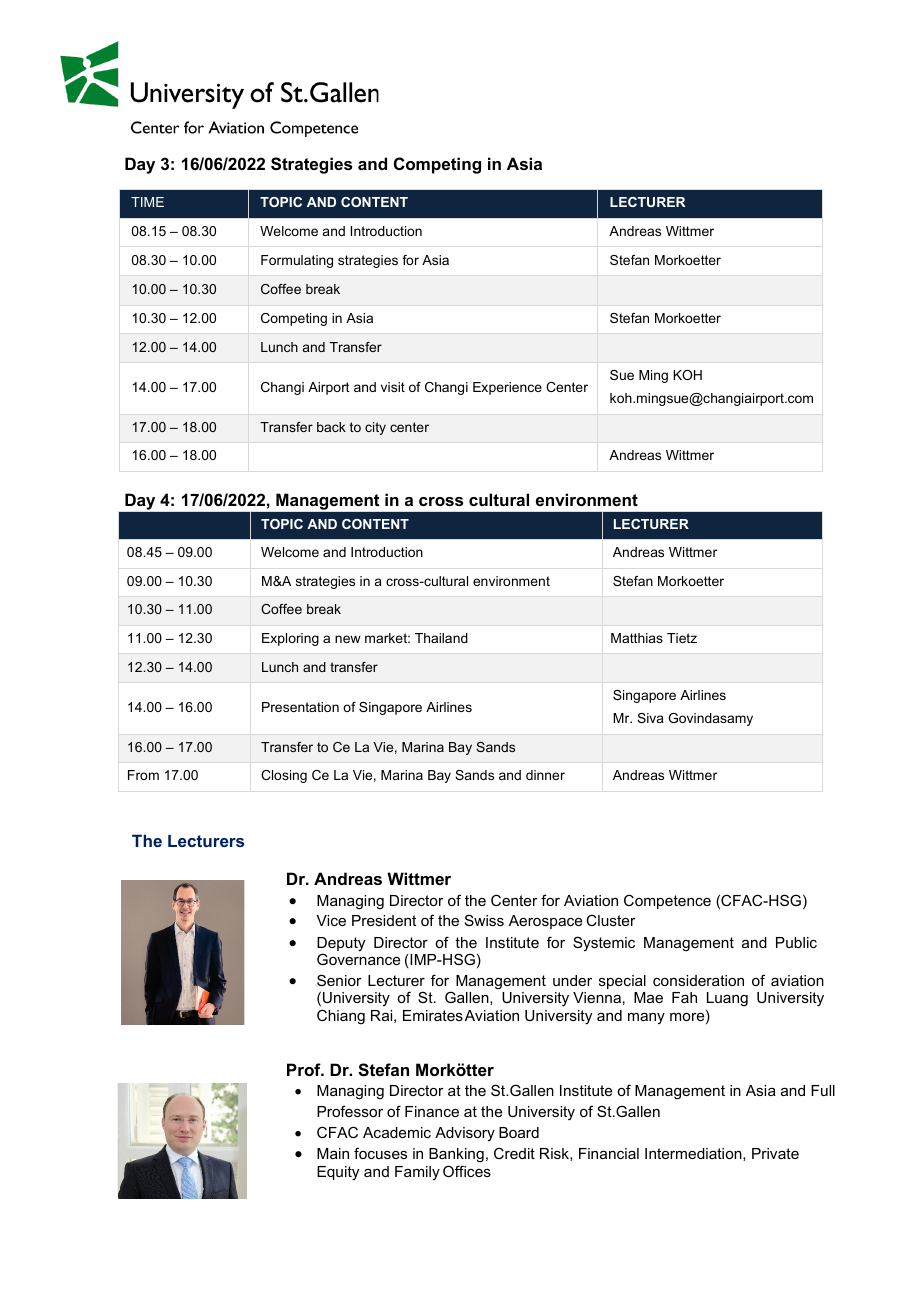 Image resolution: width=924 pixels, height=1307 pixels. What do you see at coordinates (650, 718) in the screenshot?
I see `Siva` at bounding box center [650, 718].
